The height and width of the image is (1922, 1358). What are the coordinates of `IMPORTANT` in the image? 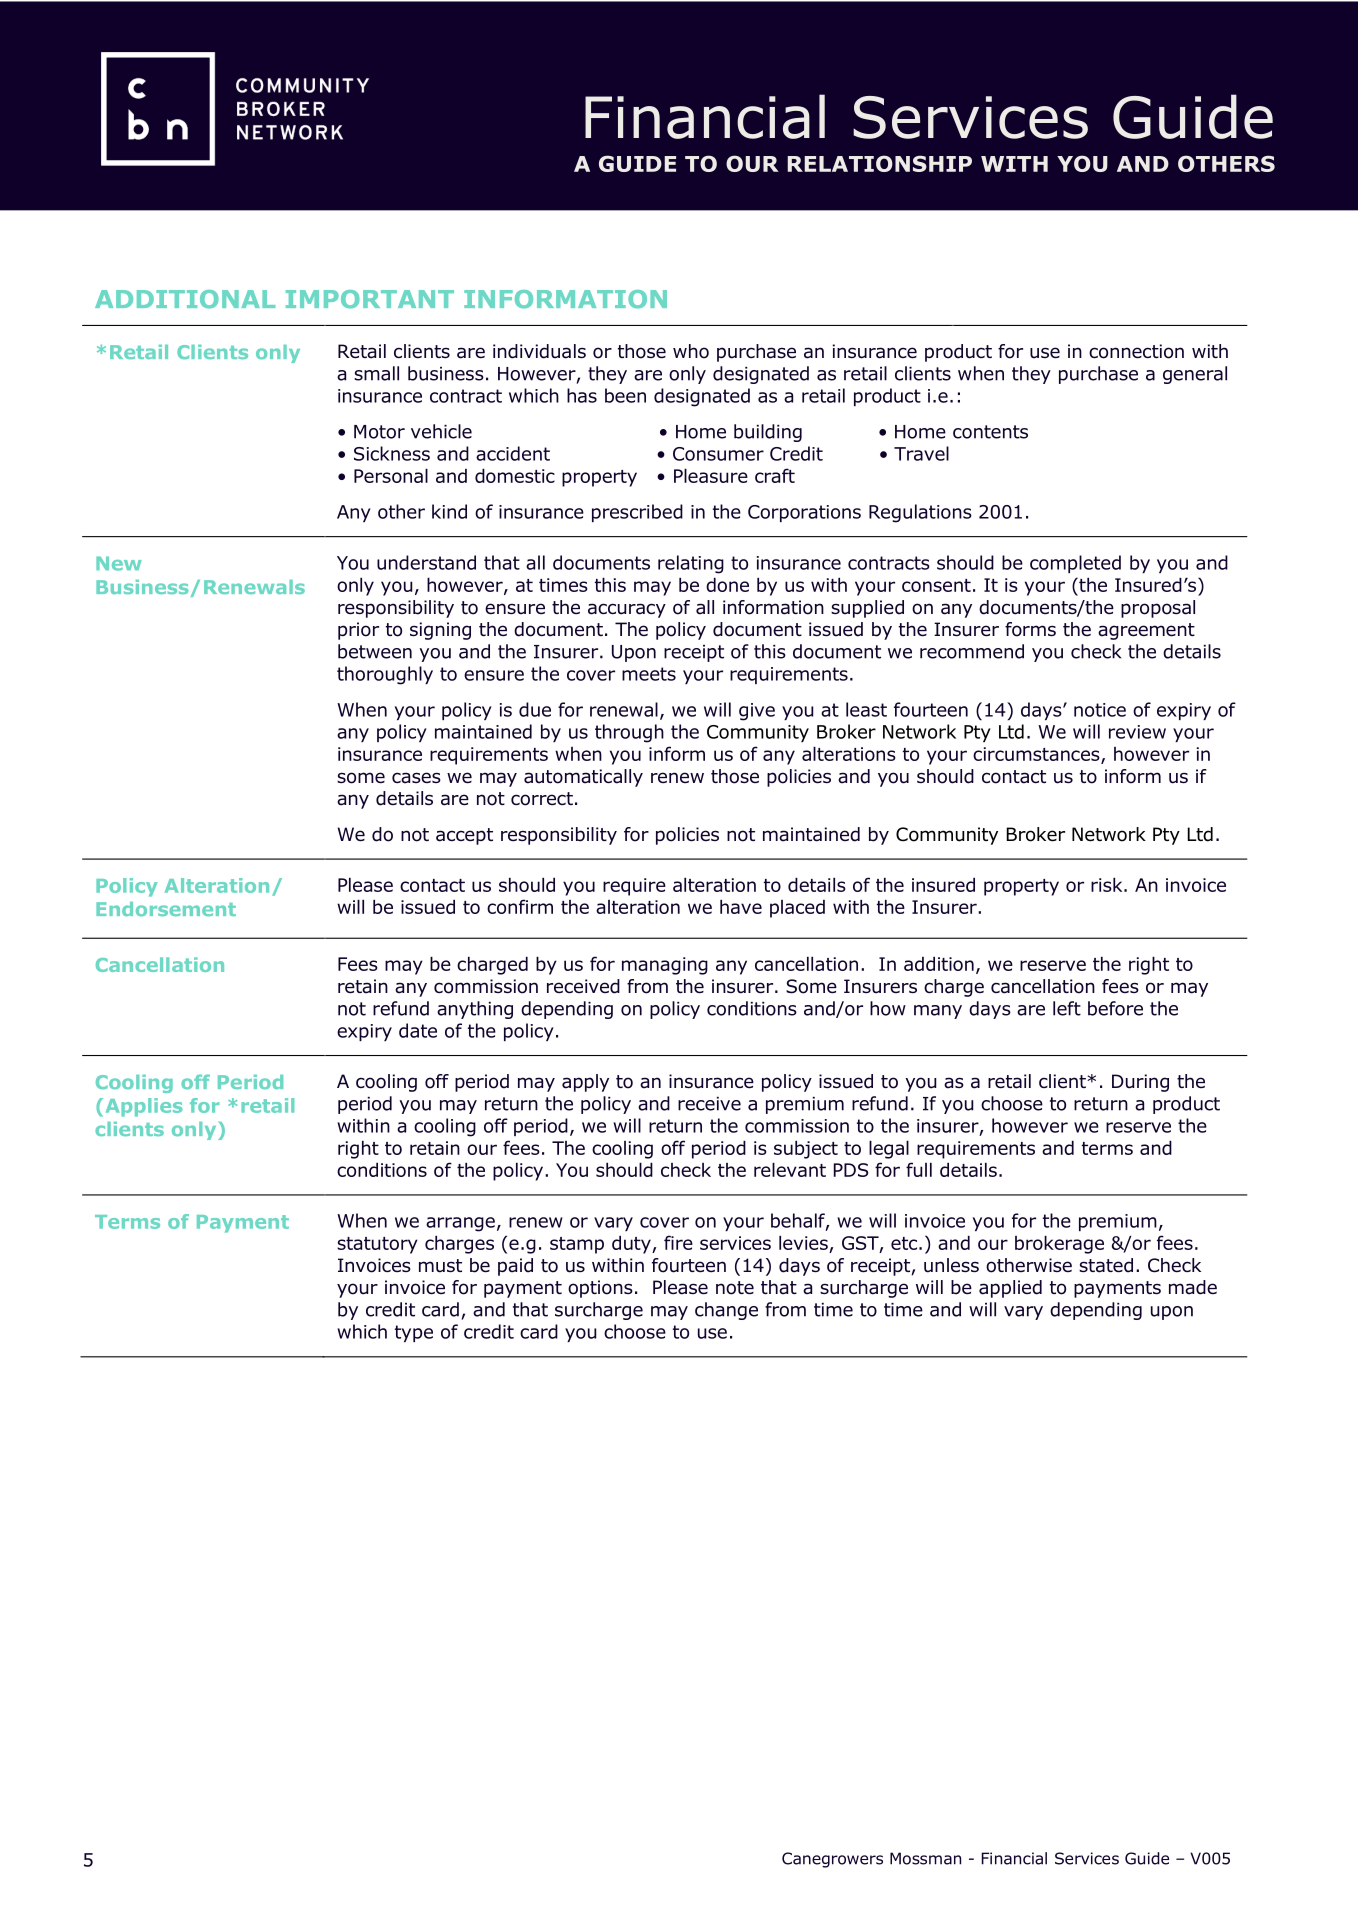 It's located at (370, 299).
